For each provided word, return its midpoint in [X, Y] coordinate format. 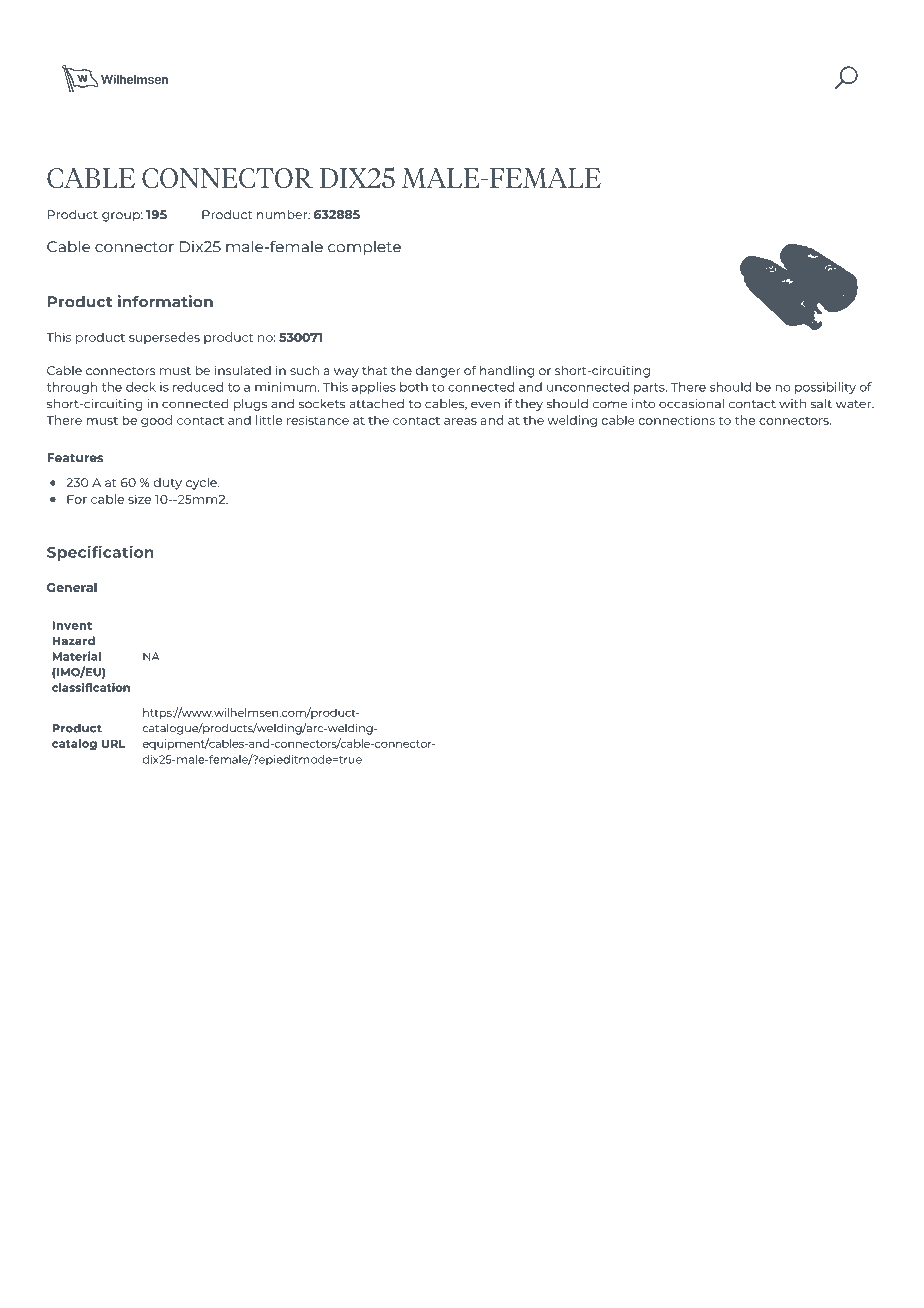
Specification [100, 553]
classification [91, 687]
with [792, 404]
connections [677, 420]
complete [364, 248]
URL [114, 743]
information [165, 301]
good [156, 421]
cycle [202, 484]
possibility [825, 388]
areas [460, 421]
